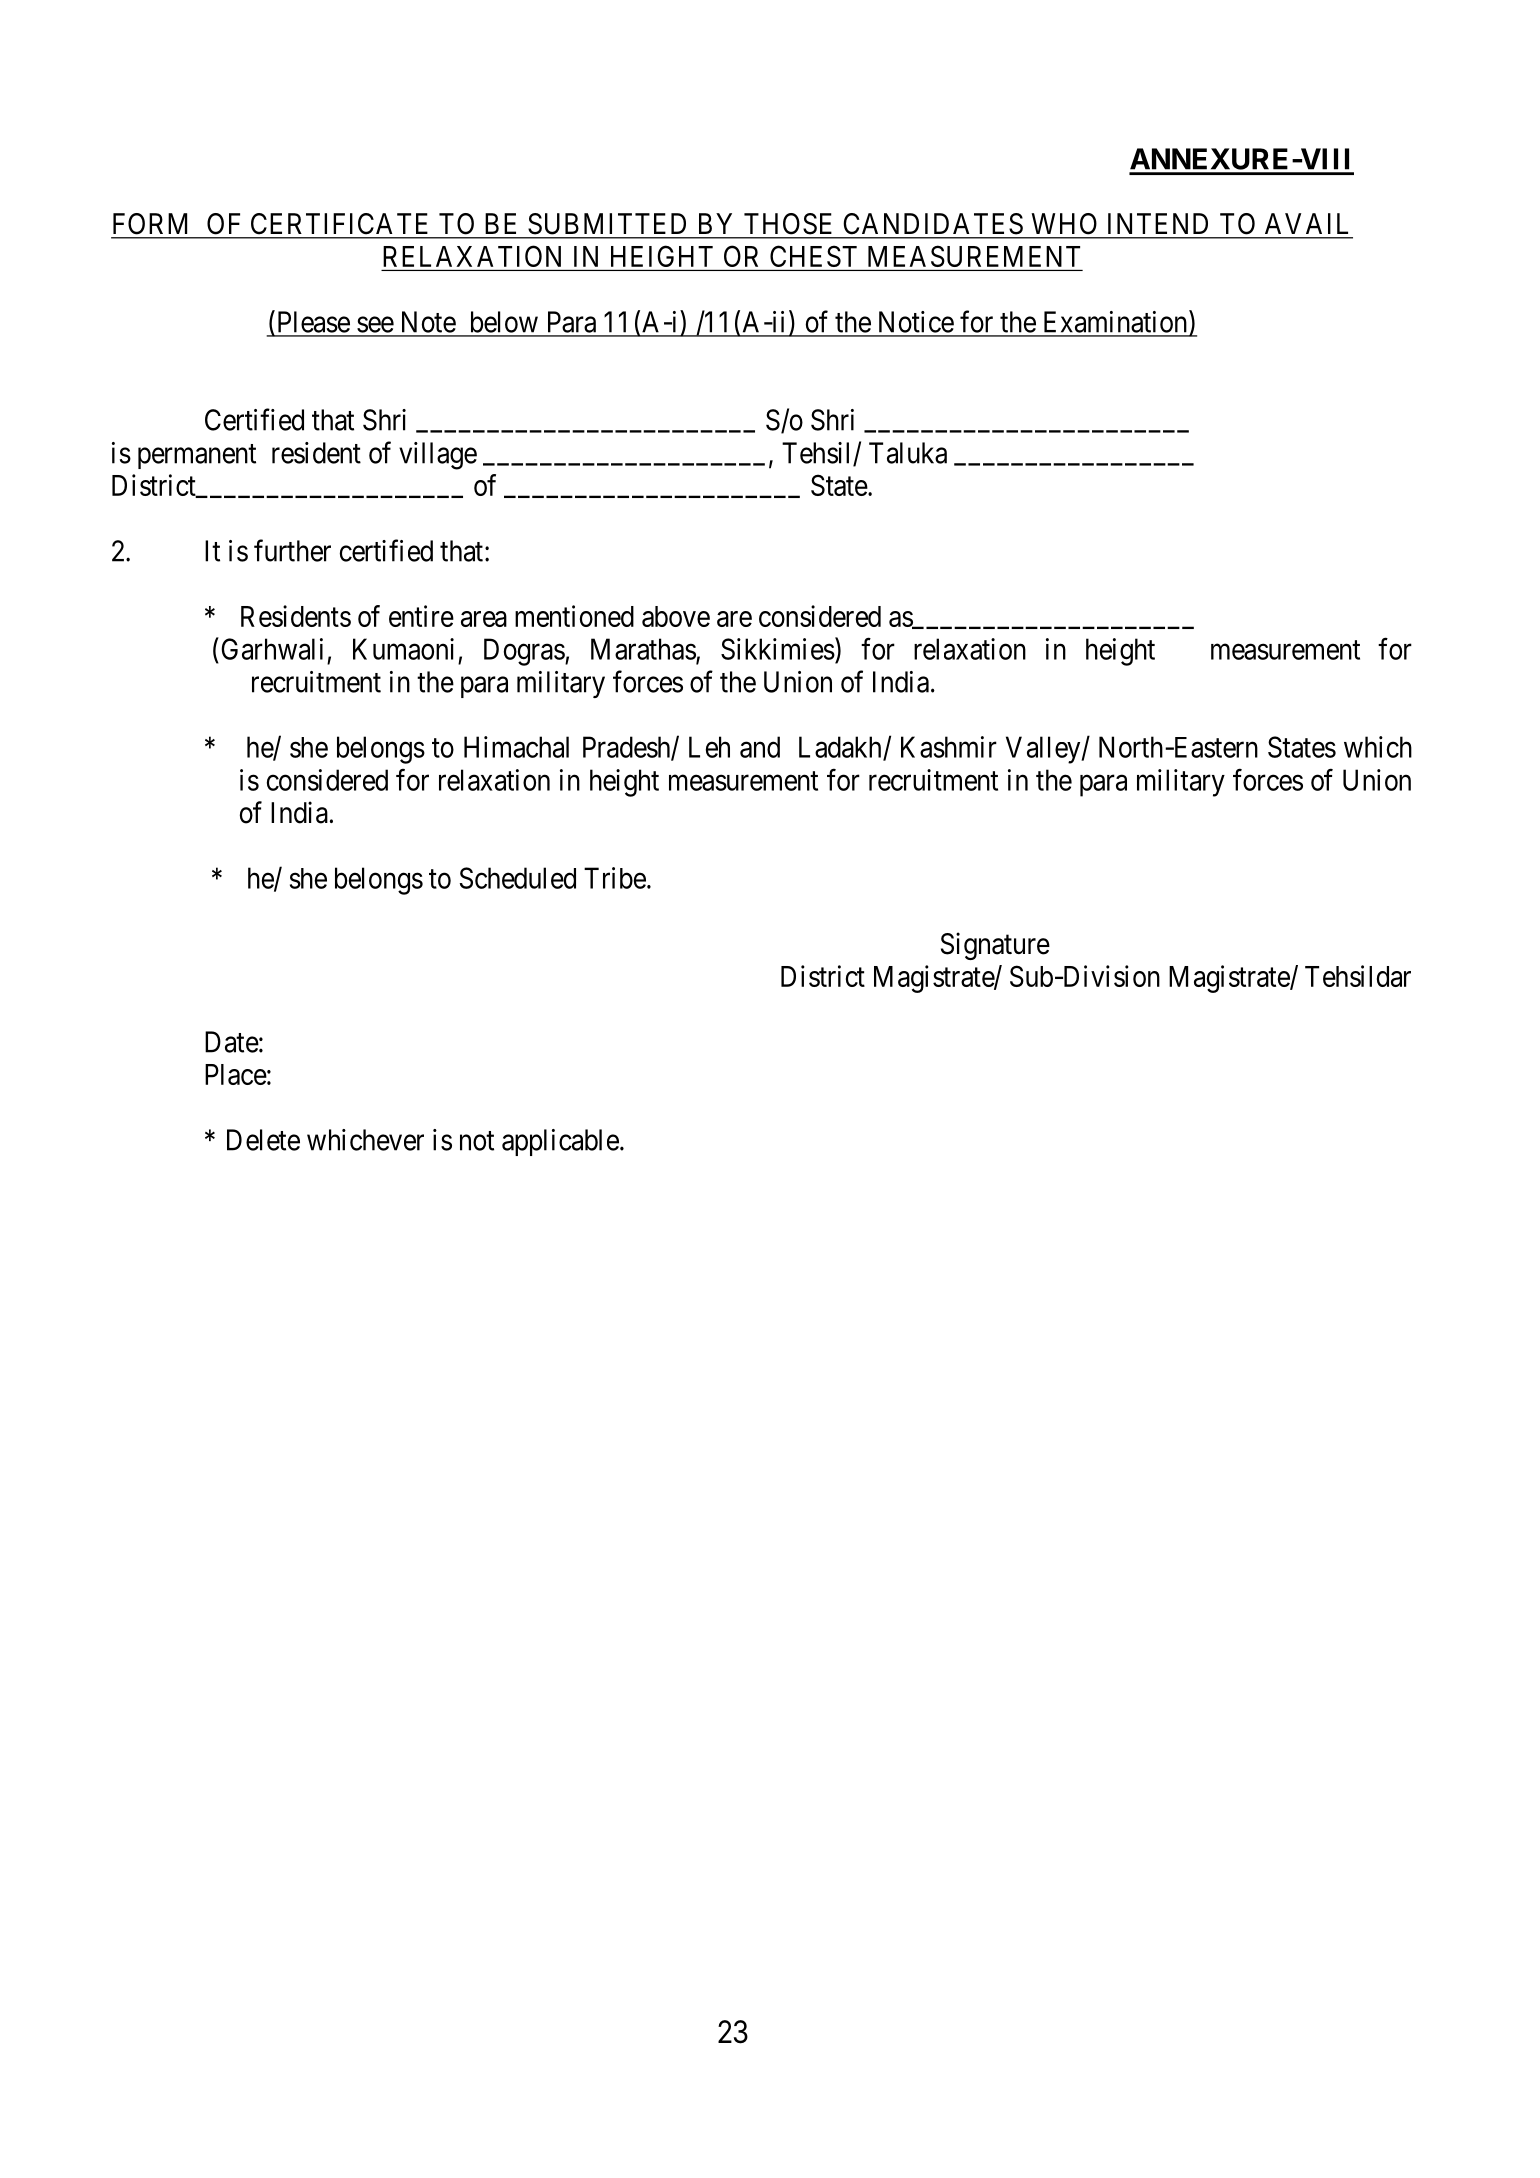 Image resolution: width=1540 pixels, height=2178 pixels. What do you see at coordinates (197, 456) in the screenshot?
I see `permanent` at bounding box center [197, 456].
